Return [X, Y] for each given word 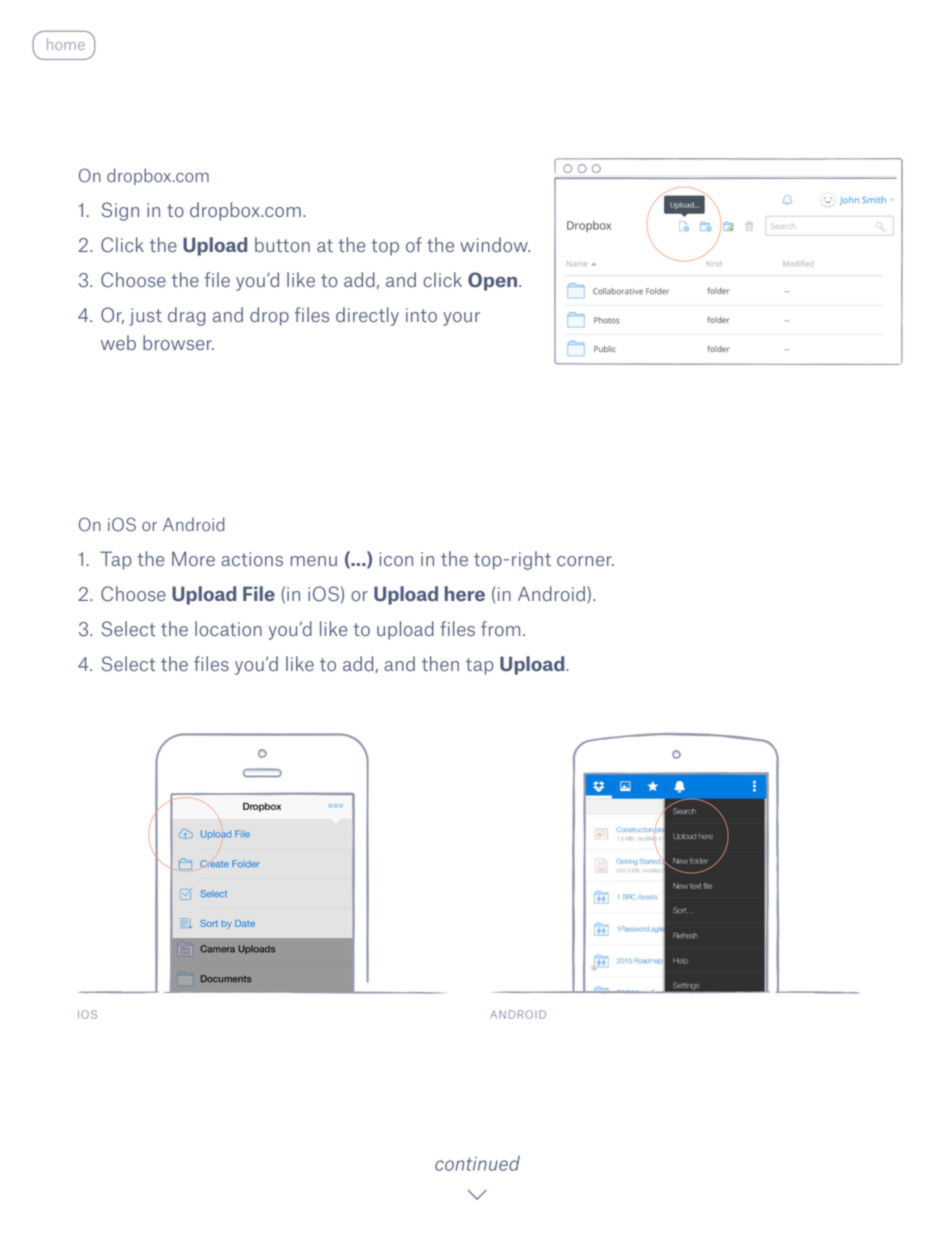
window [495, 245]
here [465, 593]
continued [477, 1163]
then [440, 664]
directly [367, 316]
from [500, 629]
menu [314, 561]
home [66, 44]
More [193, 559]
